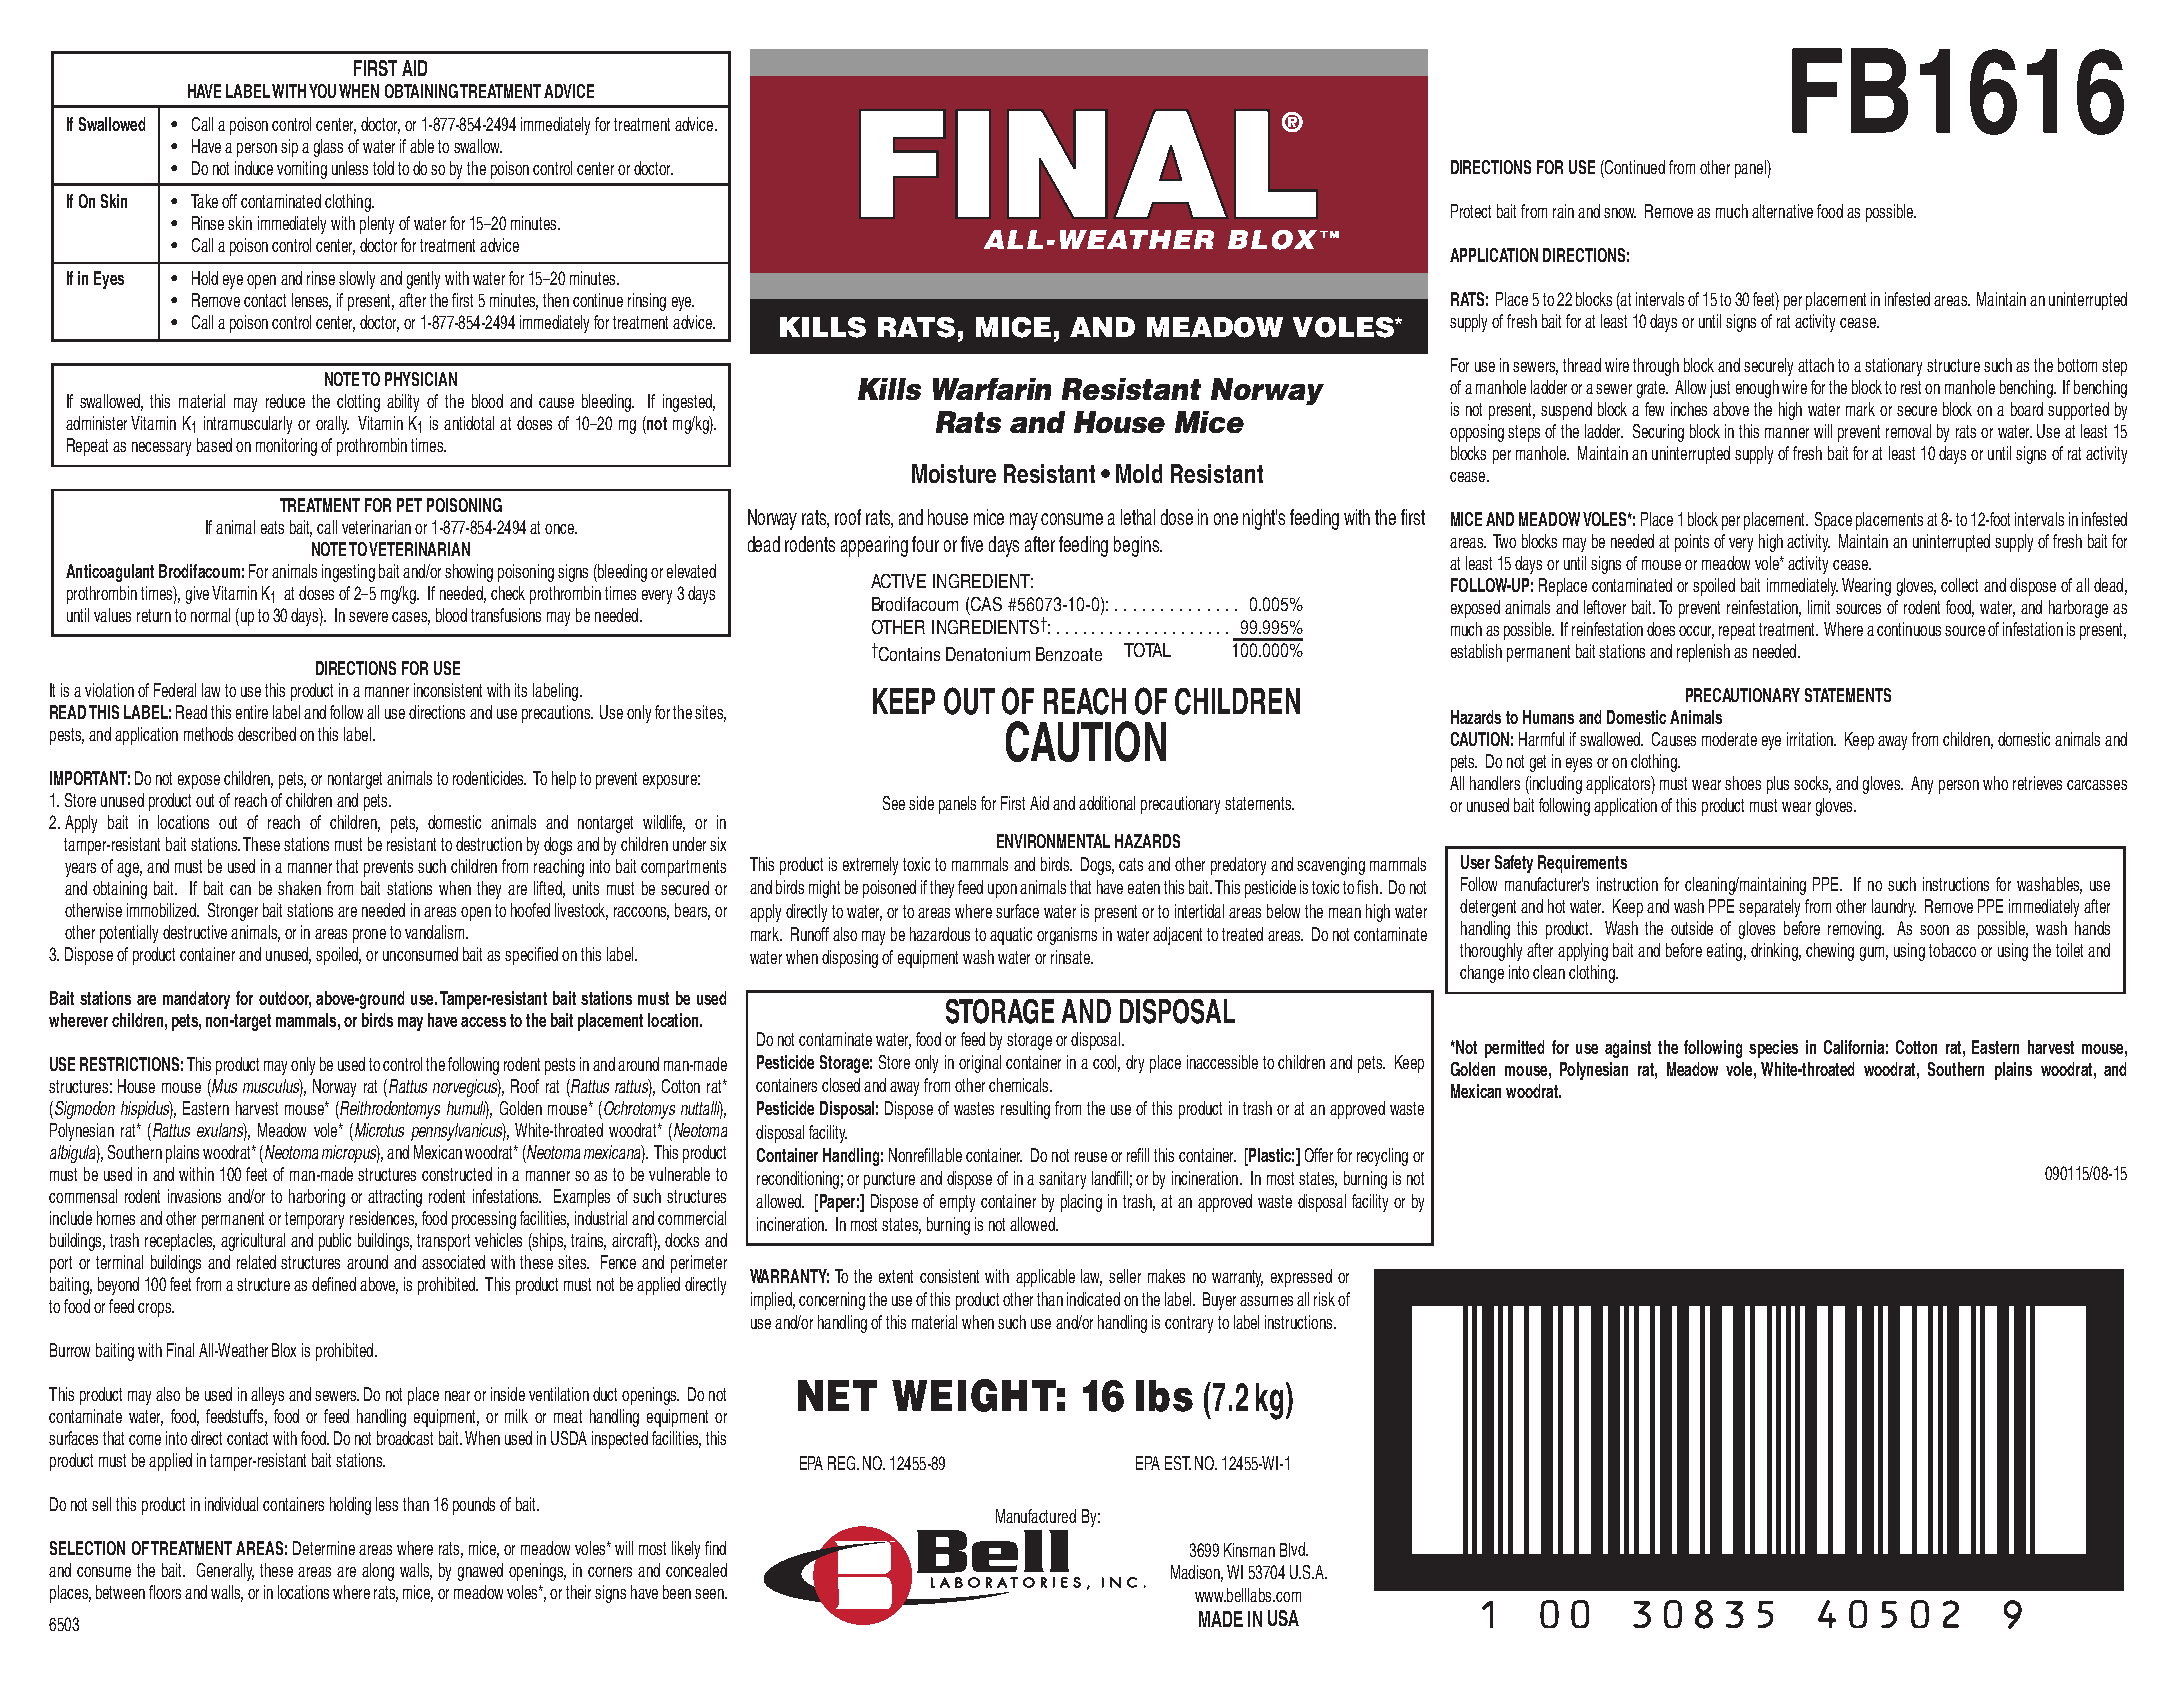 Image resolution: width=2177 pixels, height=1682 pixels. Describe the element at coordinates (1053, 841) in the screenshot. I see `ENVIRONMENTAL` at that location.
